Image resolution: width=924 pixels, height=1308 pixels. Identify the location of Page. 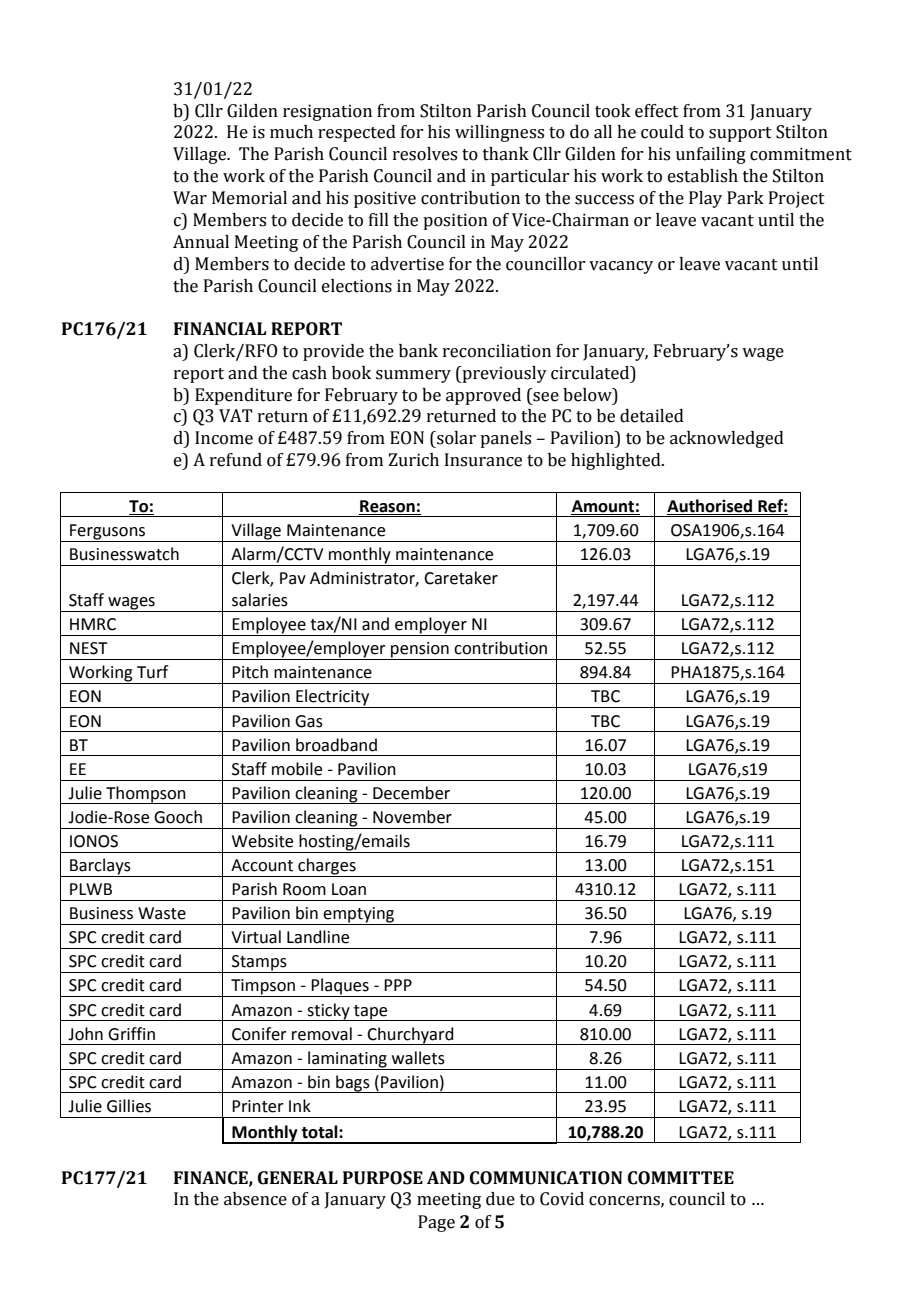
(436, 1223).
